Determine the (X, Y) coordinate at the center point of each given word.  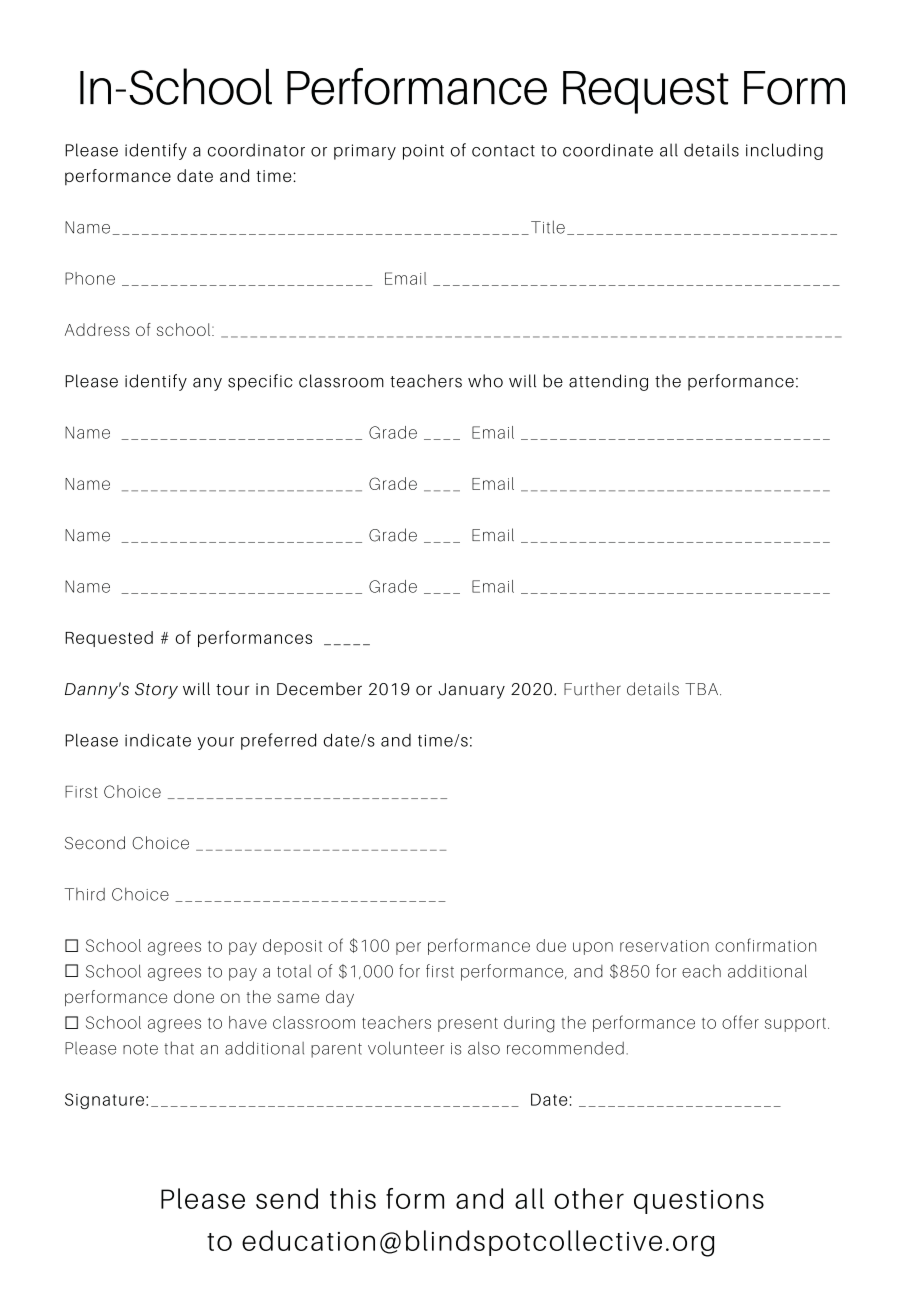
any (207, 384)
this (353, 1198)
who (485, 381)
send (287, 1198)
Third (84, 894)
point (423, 152)
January (472, 691)
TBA (701, 689)
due (551, 945)
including (784, 151)
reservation (664, 946)
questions (699, 1202)
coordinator (256, 150)
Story (156, 691)
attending (608, 382)
